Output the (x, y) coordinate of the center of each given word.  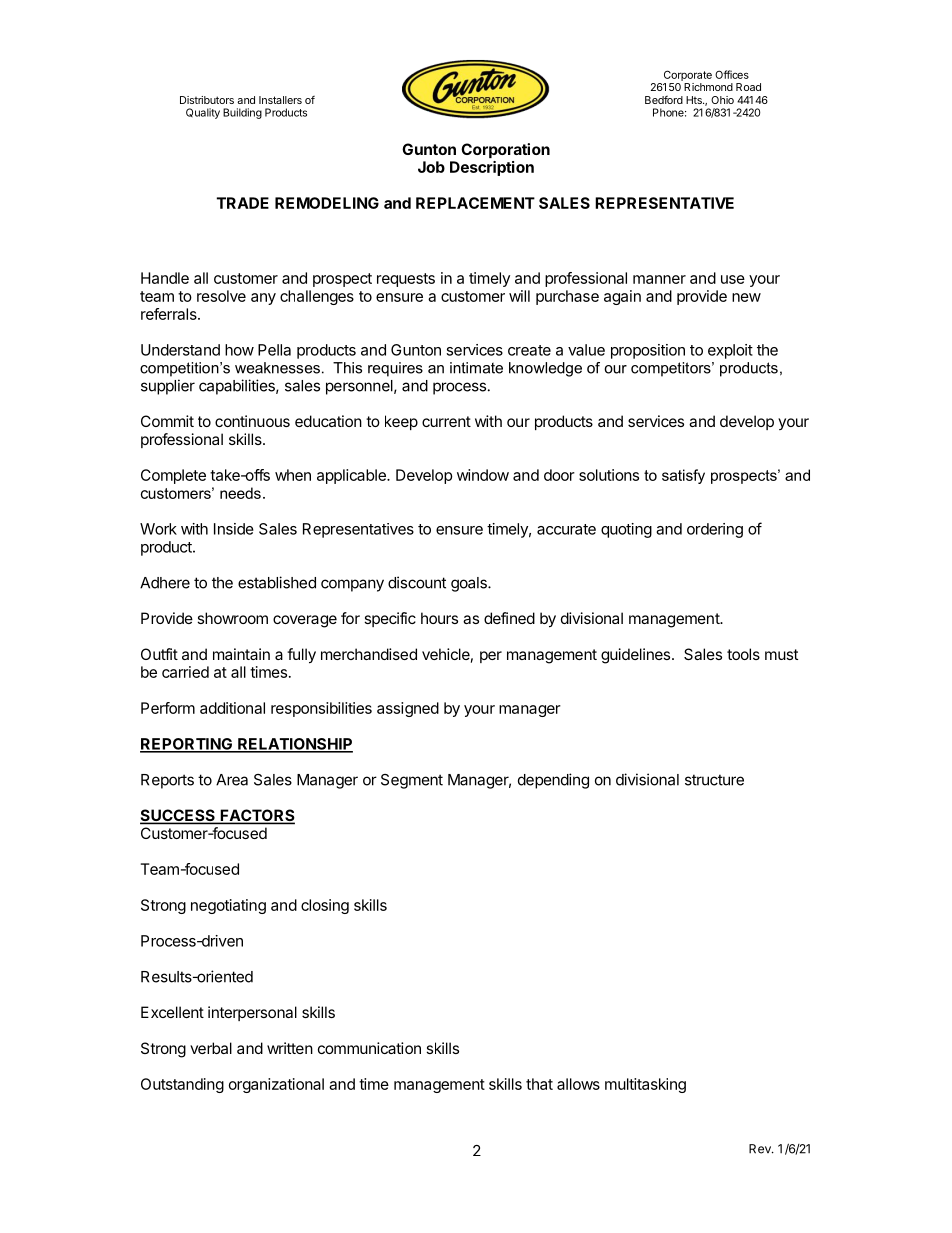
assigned (408, 709)
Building (242, 113)
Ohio (722, 100)
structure (714, 780)
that (539, 1084)
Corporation (505, 150)
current (446, 421)
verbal (211, 1048)
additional (232, 708)
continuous (252, 421)
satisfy (683, 476)
